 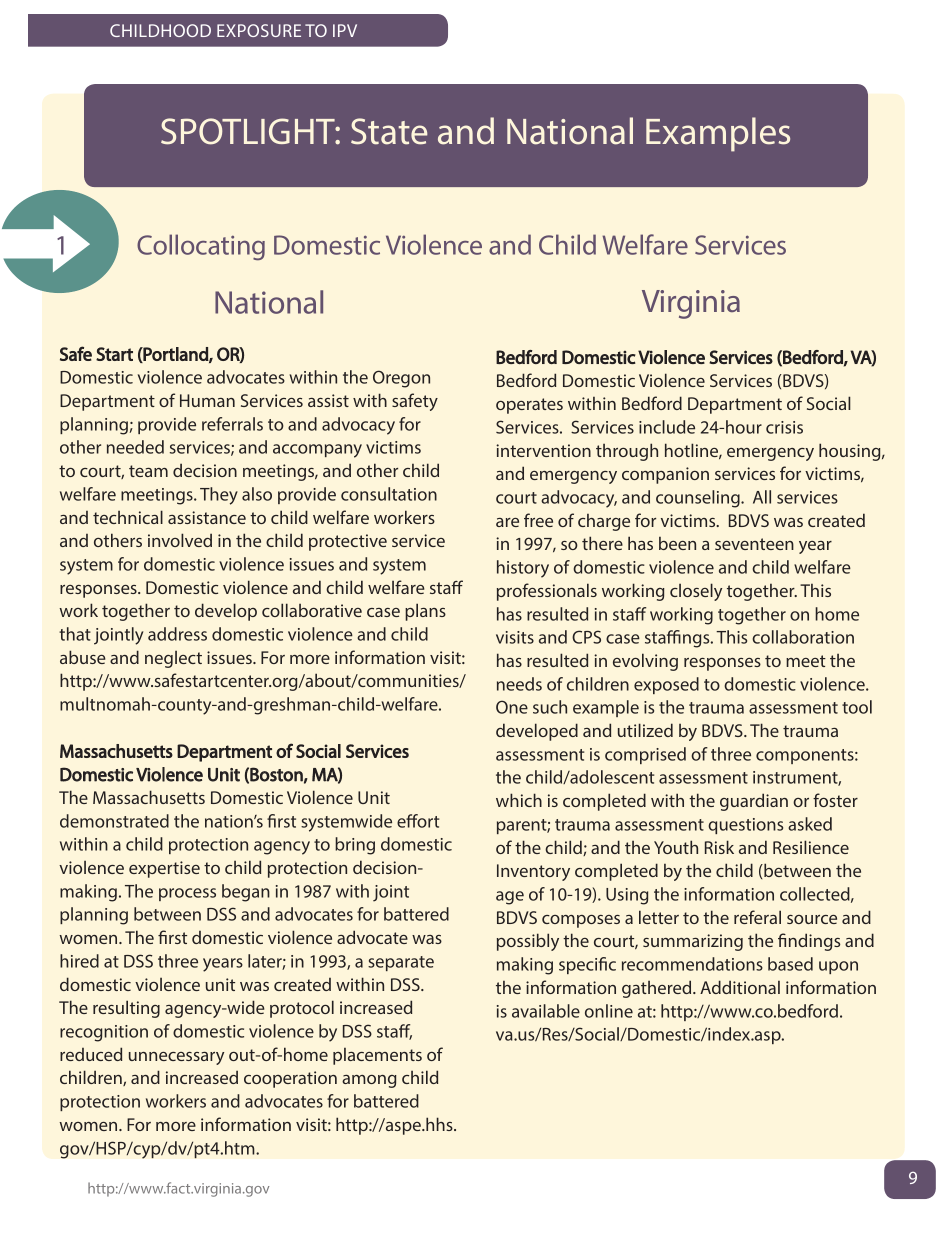 What do you see at coordinates (519, 684) in the screenshot?
I see `needs` at bounding box center [519, 684].
